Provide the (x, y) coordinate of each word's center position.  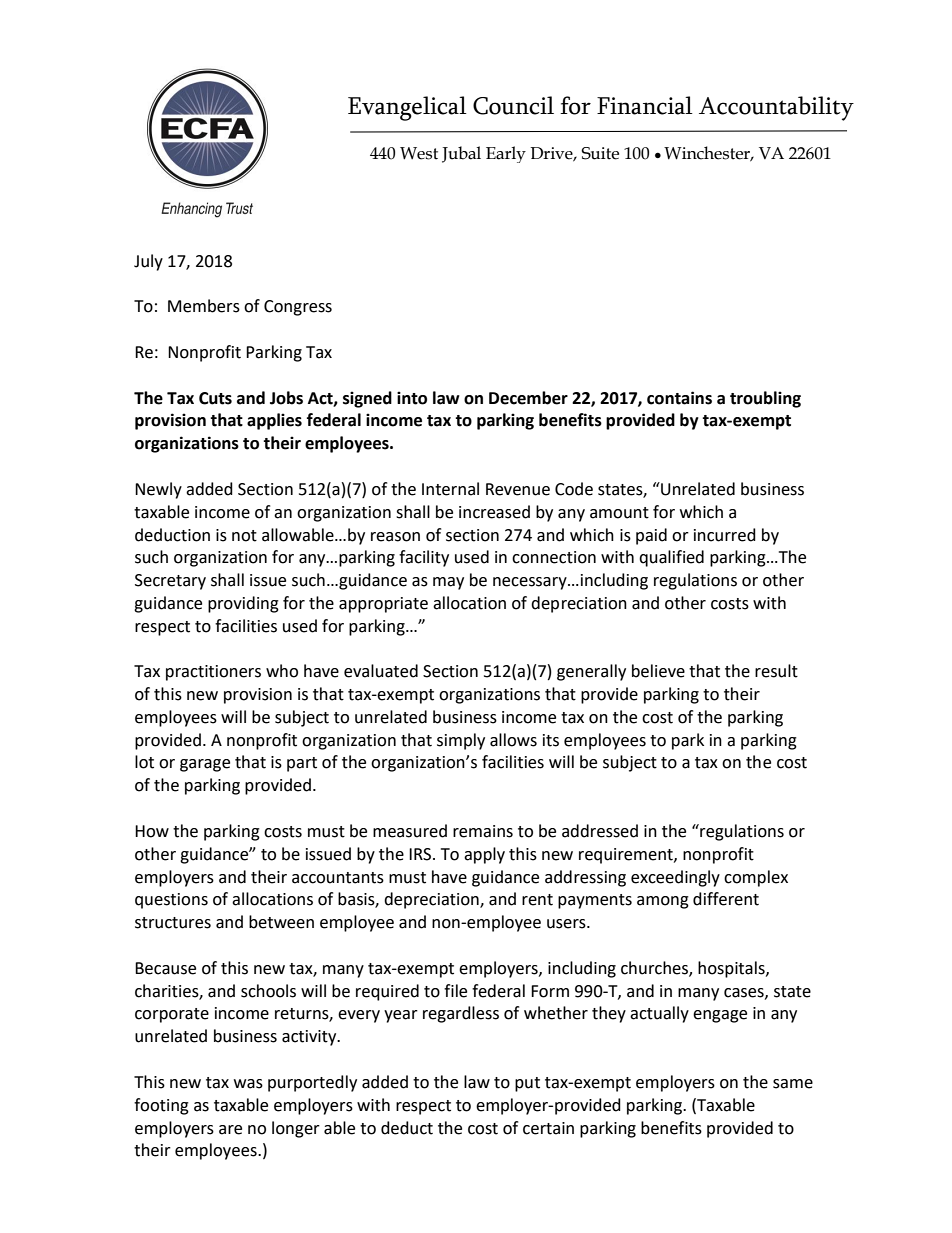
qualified (671, 558)
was (248, 1084)
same (793, 1084)
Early (506, 154)
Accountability (776, 108)
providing (243, 604)
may (448, 583)
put (527, 1084)
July (148, 262)
